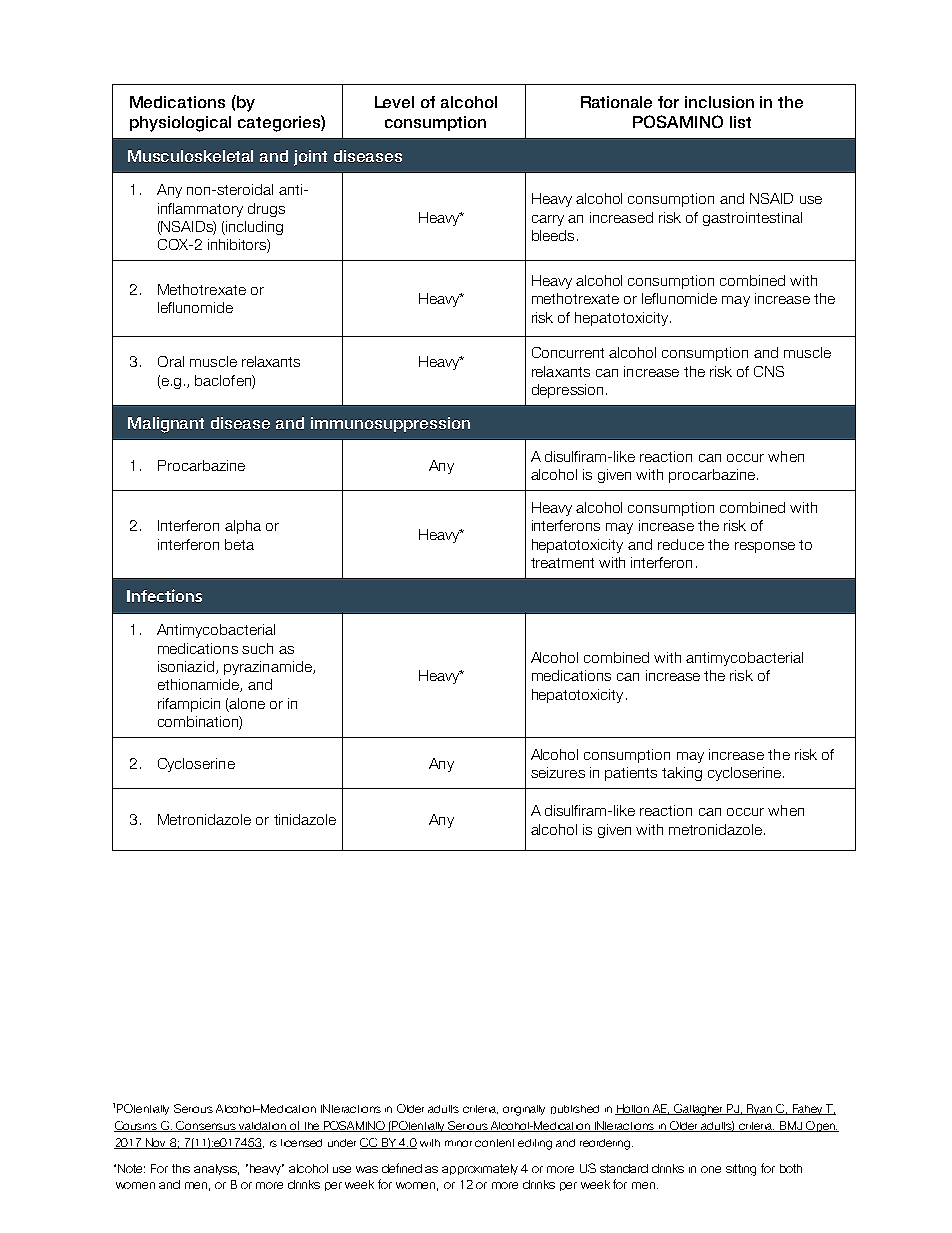  I want to click on ethionamide, so click(199, 685).
